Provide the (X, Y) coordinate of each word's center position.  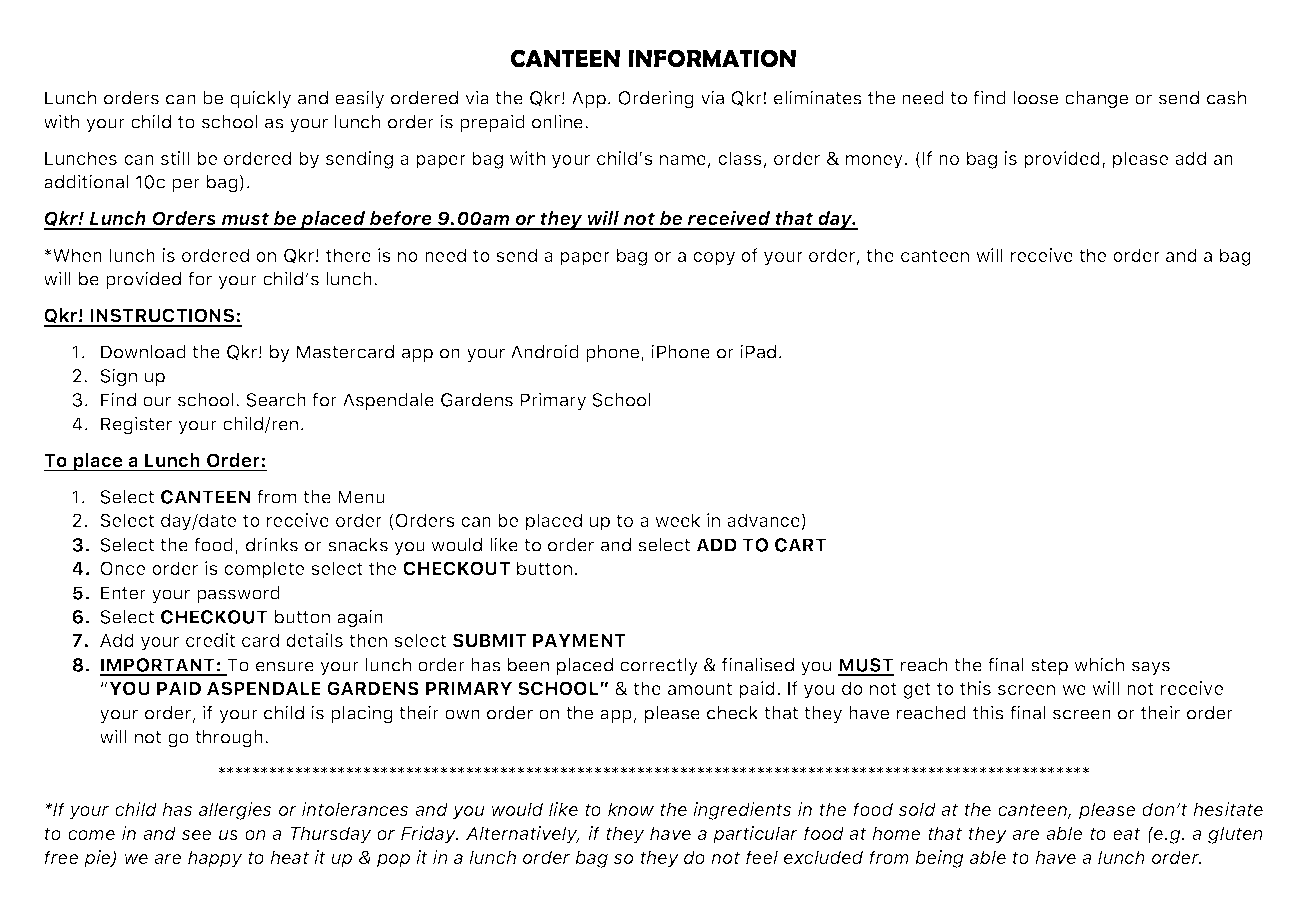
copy (714, 259)
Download (143, 352)
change (1096, 100)
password (238, 594)
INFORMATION (712, 58)
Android (545, 351)
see (197, 835)
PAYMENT (579, 640)
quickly (260, 99)
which (1099, 664)
